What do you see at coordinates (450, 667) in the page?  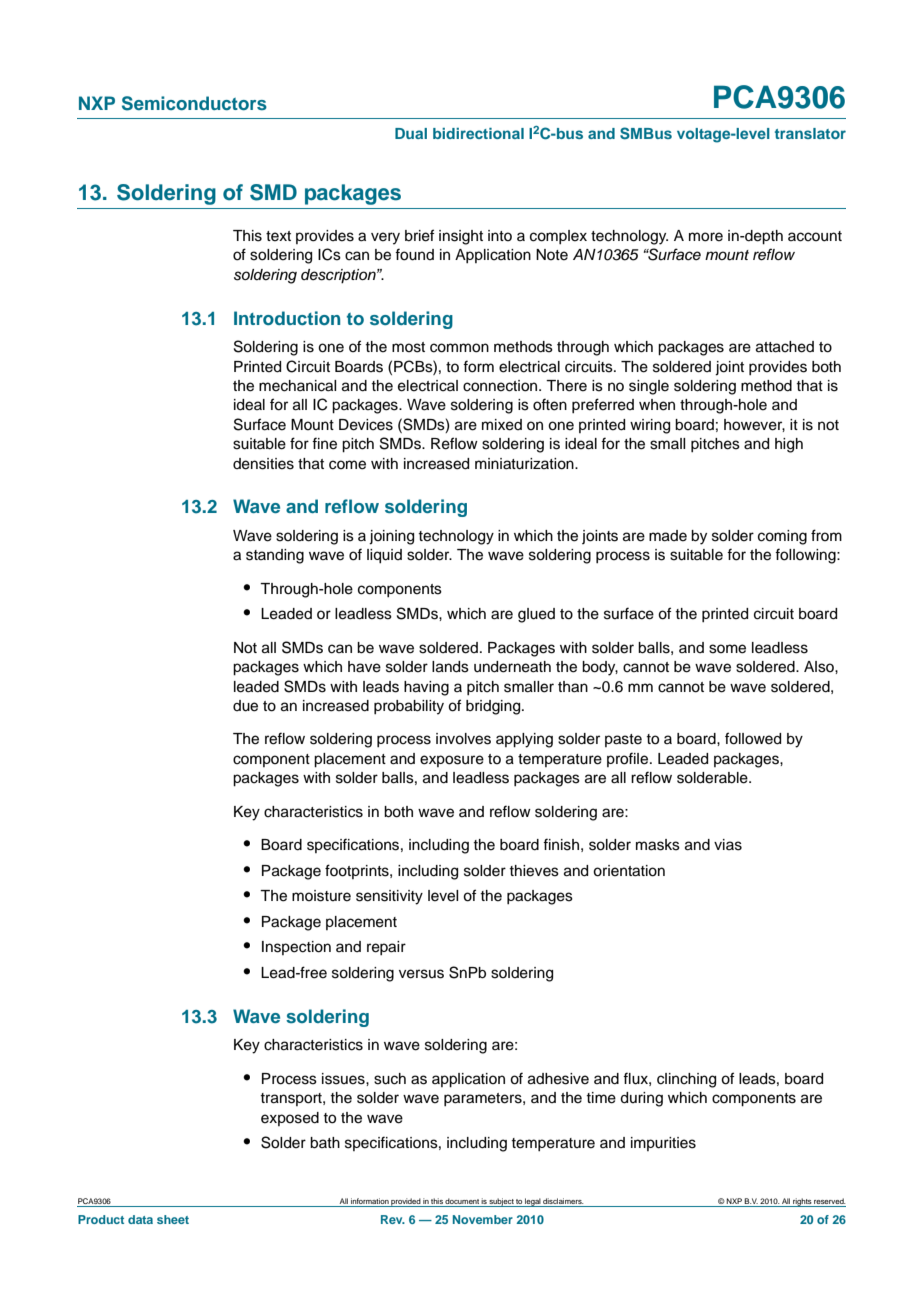 I see `lands` at bounding box center [450, 667].
